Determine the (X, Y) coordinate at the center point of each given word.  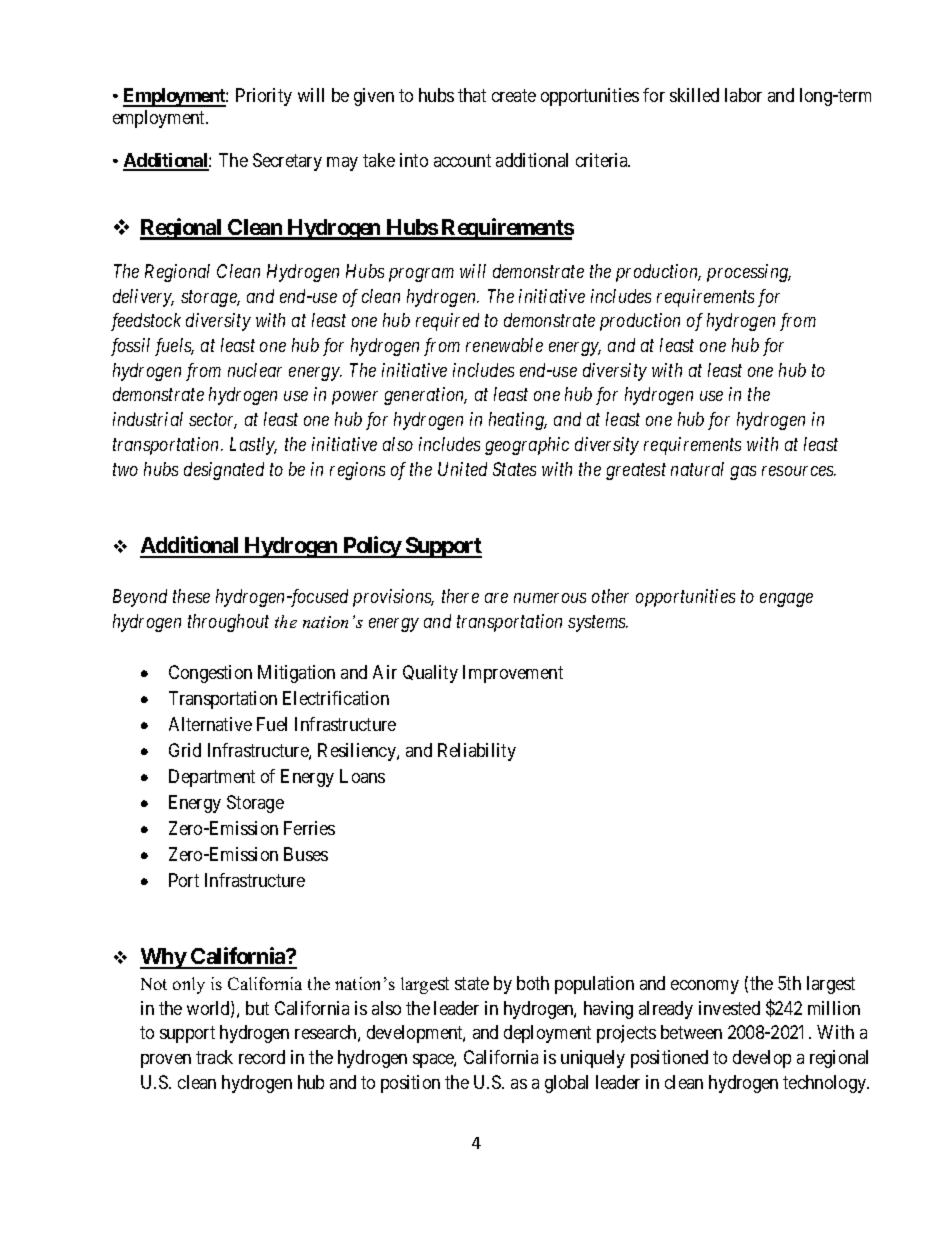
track (214, 1057)
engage (786, 600)
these (191, 596)
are (496, 598)
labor (743, 95)
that (472, 95)
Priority (264, 97)
